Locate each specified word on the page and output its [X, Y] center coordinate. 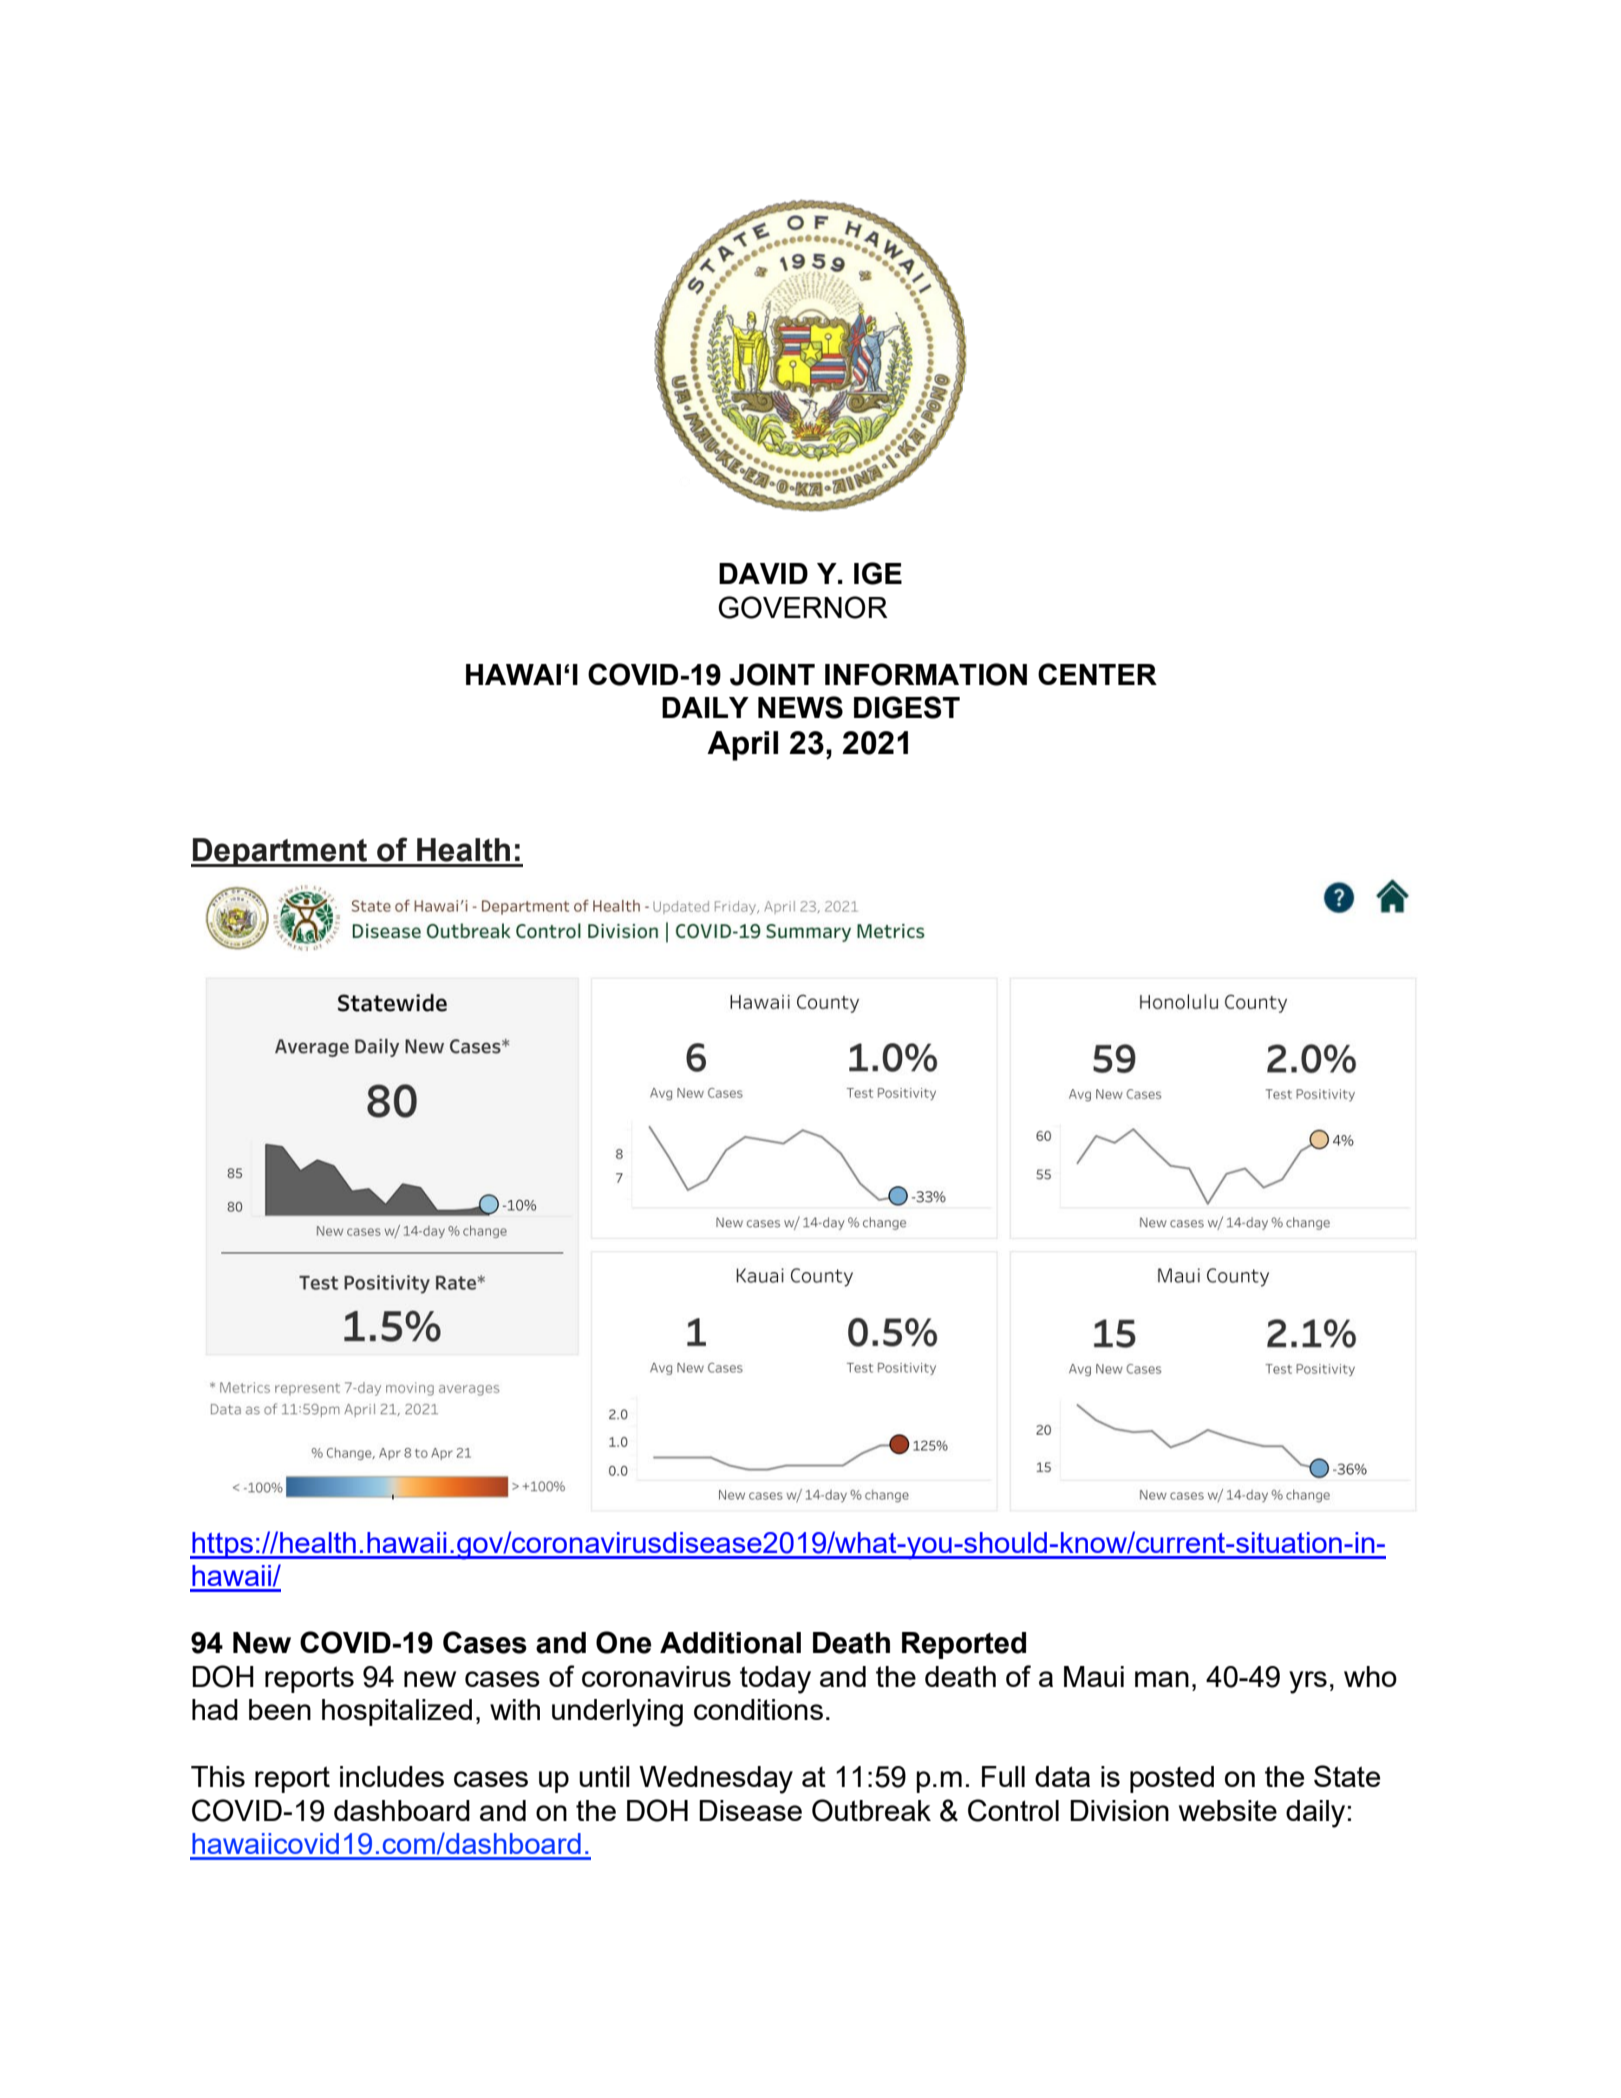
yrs [1308, 1682]
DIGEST [907, 707]
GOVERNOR [803, 607]
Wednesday [716, 1780]
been [280, 1709]
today [775, 1680]
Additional [730, 1643]
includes [392, 1776]
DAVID [763, 573]
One [624, 1642]
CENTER [1097, 674]
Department [280, 852]
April [742, 746]
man [1162, 1679]
